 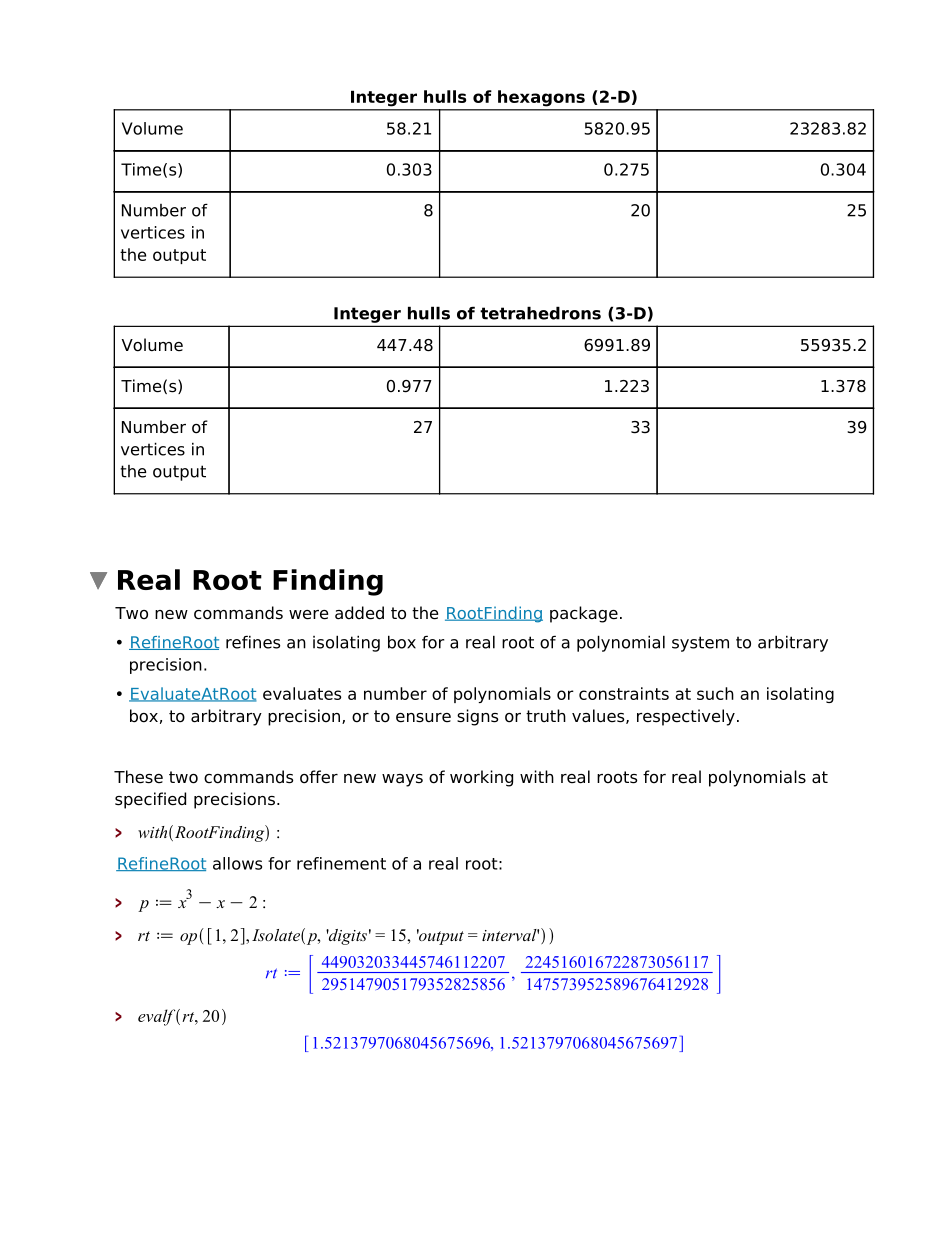 What do you see at coordinates (359, 613) in the screenshot?
I see `added` at bounding box center [359, 613].
